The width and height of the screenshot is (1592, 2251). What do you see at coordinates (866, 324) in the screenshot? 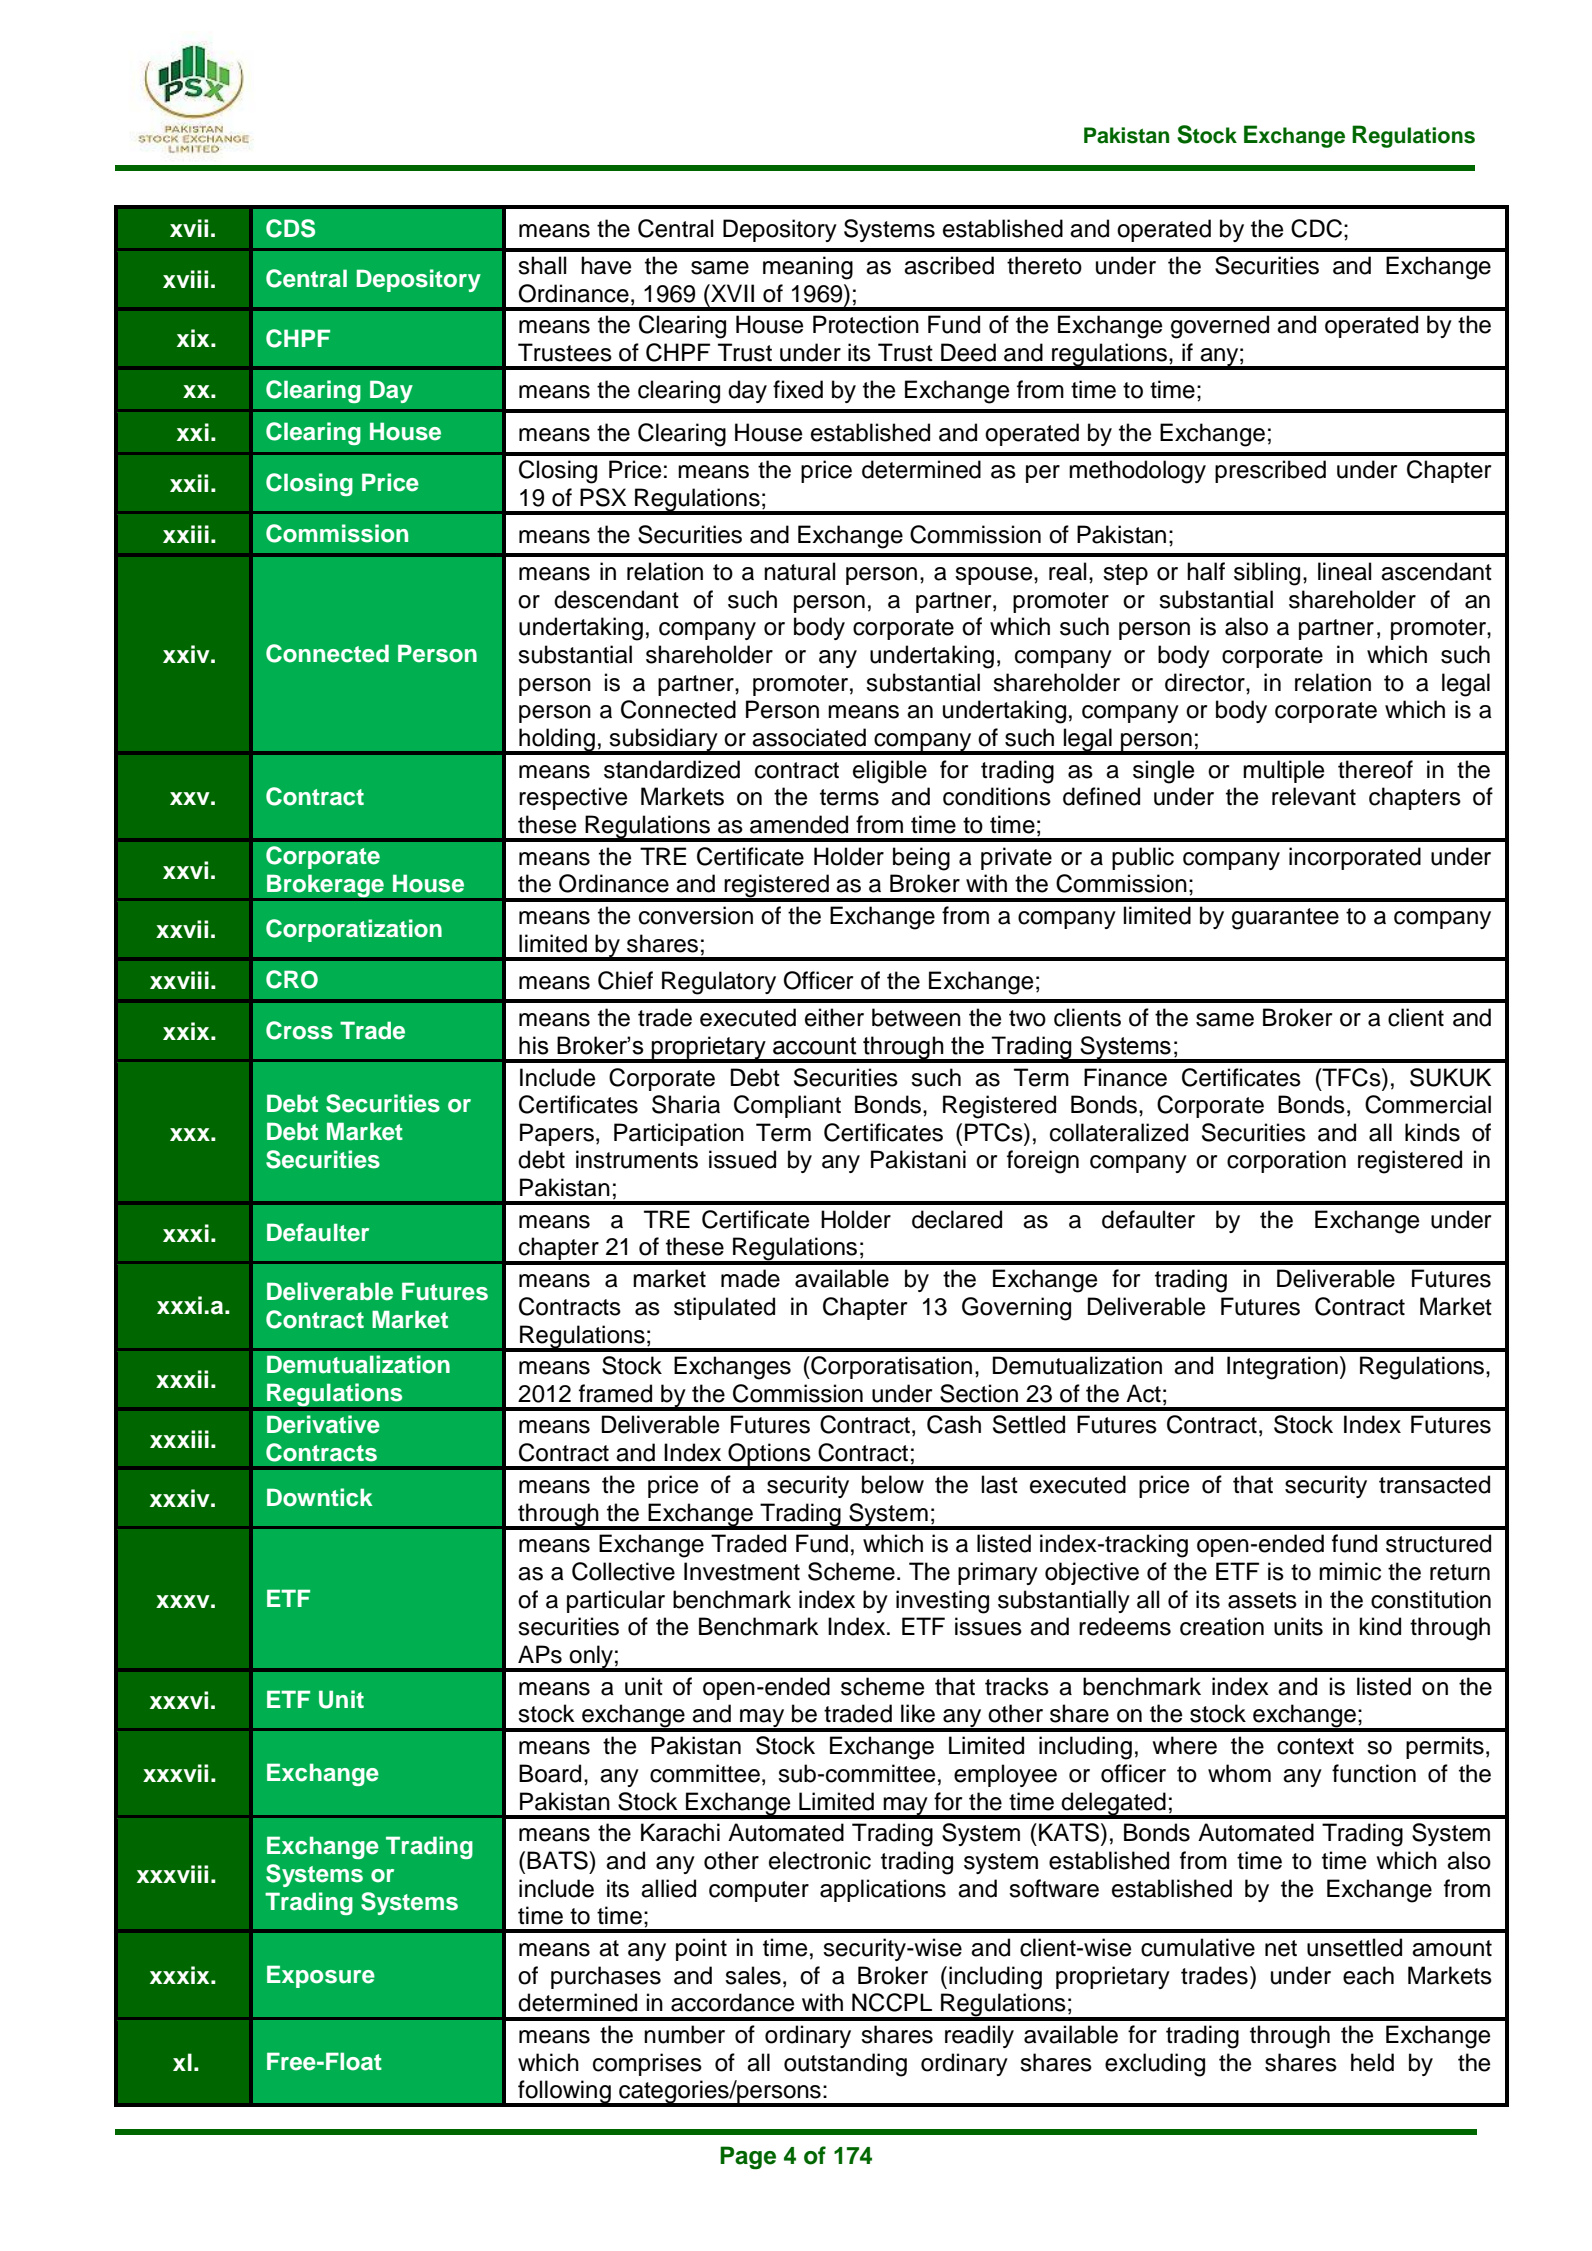
I see `Protection` at bounding box center [866, 324].
